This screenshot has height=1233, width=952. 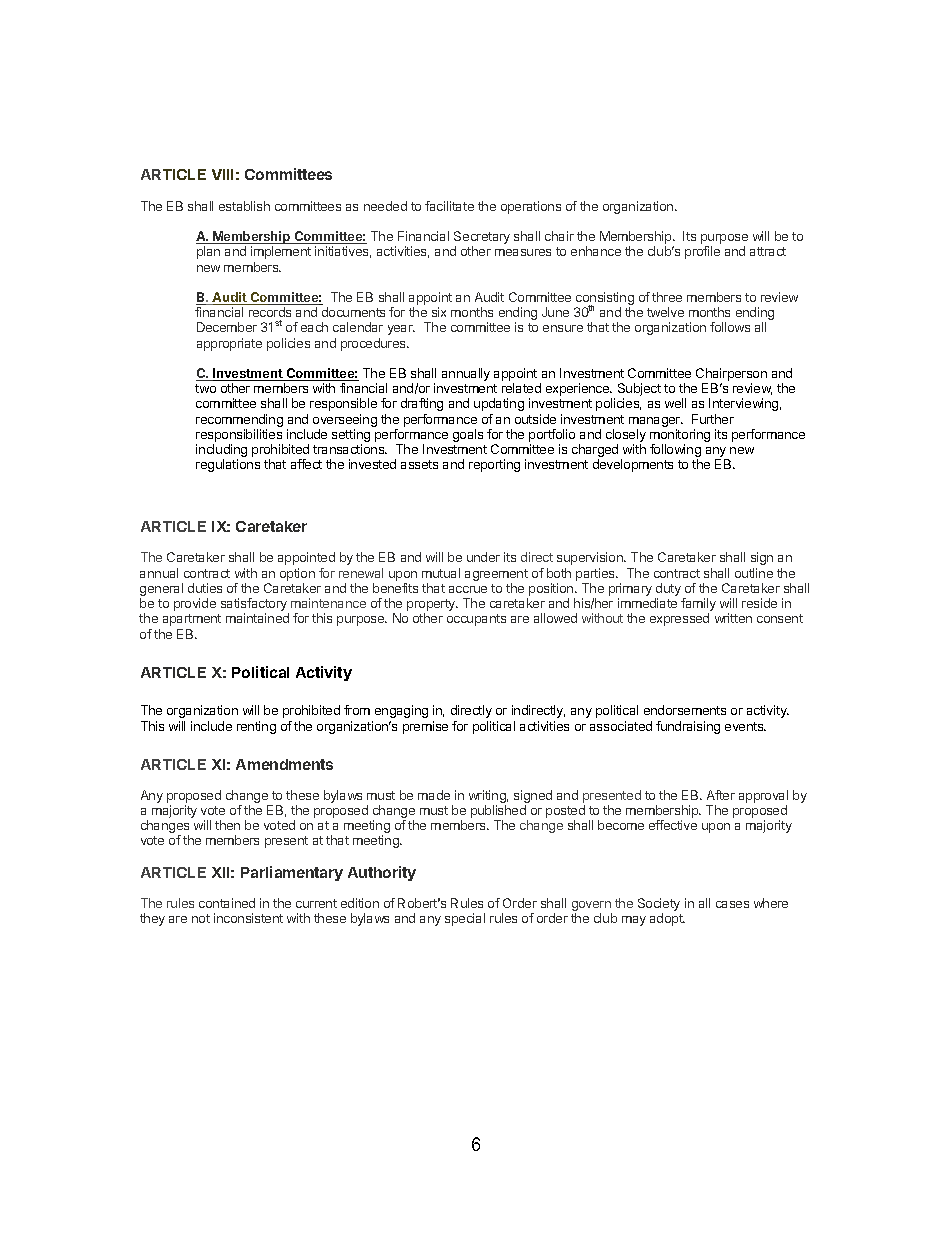 What do you see at coordinates (675, 452) in the screenshot?
I see `following` at bounding box center [675, 452].
